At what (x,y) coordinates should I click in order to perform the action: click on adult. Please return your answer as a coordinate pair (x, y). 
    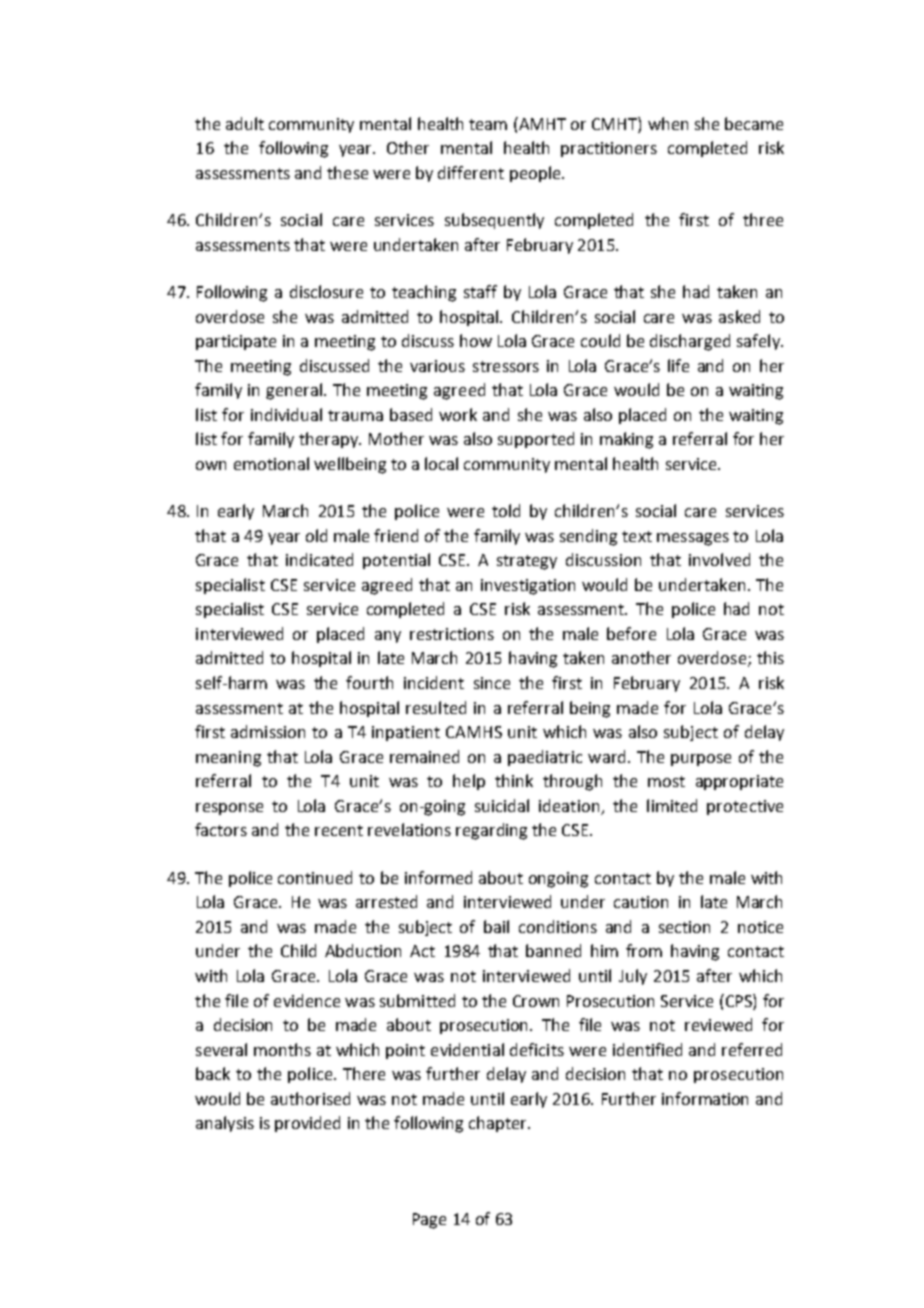
    Looking at the image, I should click on (245, 123).
